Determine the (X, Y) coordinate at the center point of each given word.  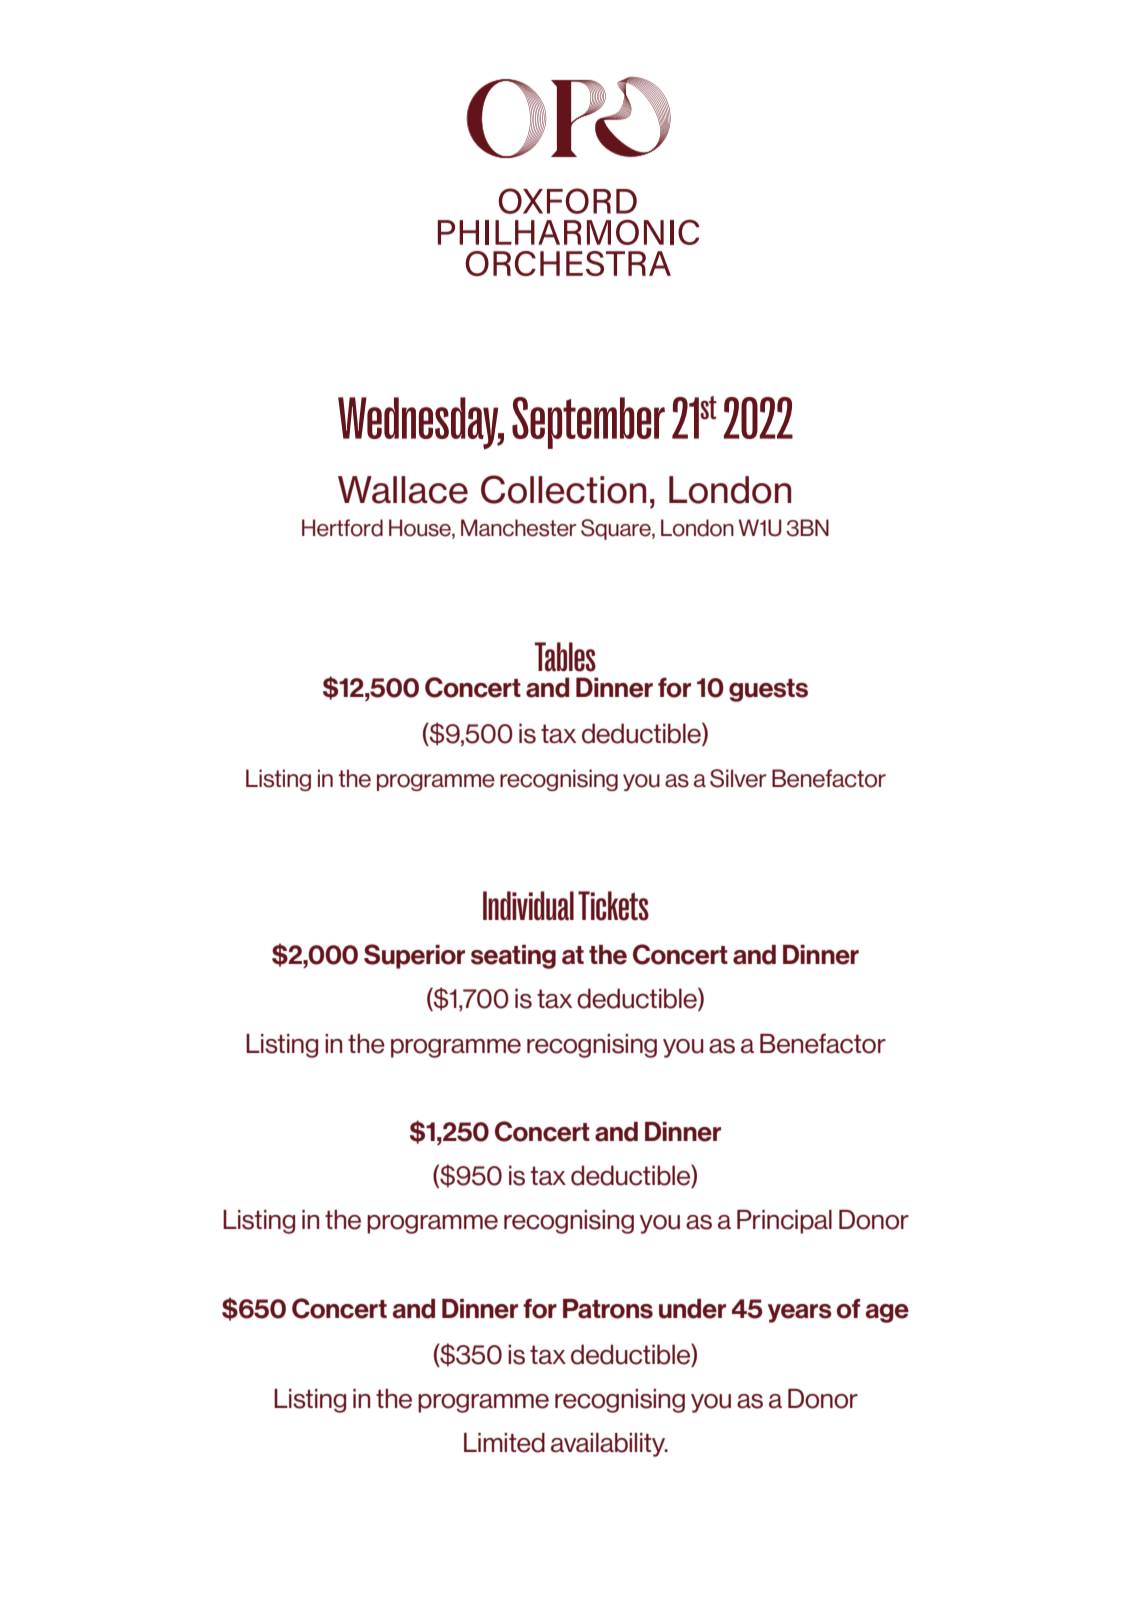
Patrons (608, 1309)
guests (768, 690)
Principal (784, 1222)
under (692, 1309)
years (800, 1313)
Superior (414, 956)
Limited (504, 1443)
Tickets (613, 906)
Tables (565, 657)
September (588, 423)
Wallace (403, 490)
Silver (738, 778)
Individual (528, 906)
